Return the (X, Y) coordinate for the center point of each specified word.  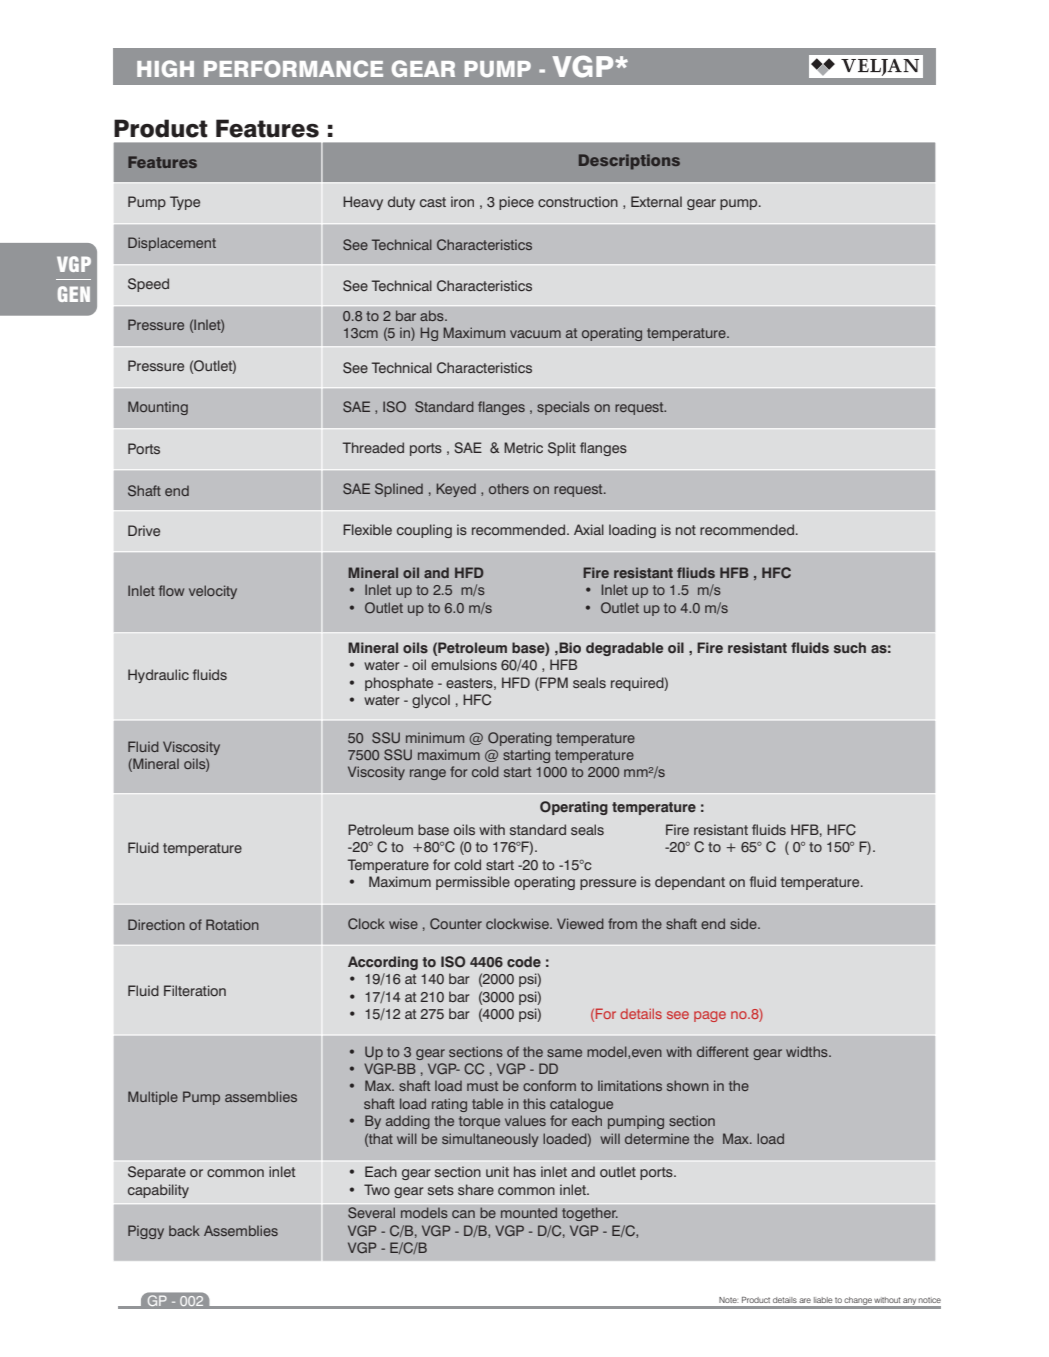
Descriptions (629, 162)
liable (823, 1300)
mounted (529, 1213)
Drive (144, 530)
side (744, 923)
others (509, 488)
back (184, 1230)
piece (516, 203)
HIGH (165, 68)
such (850, 648)
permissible (473, 883)
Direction (156, 924)
